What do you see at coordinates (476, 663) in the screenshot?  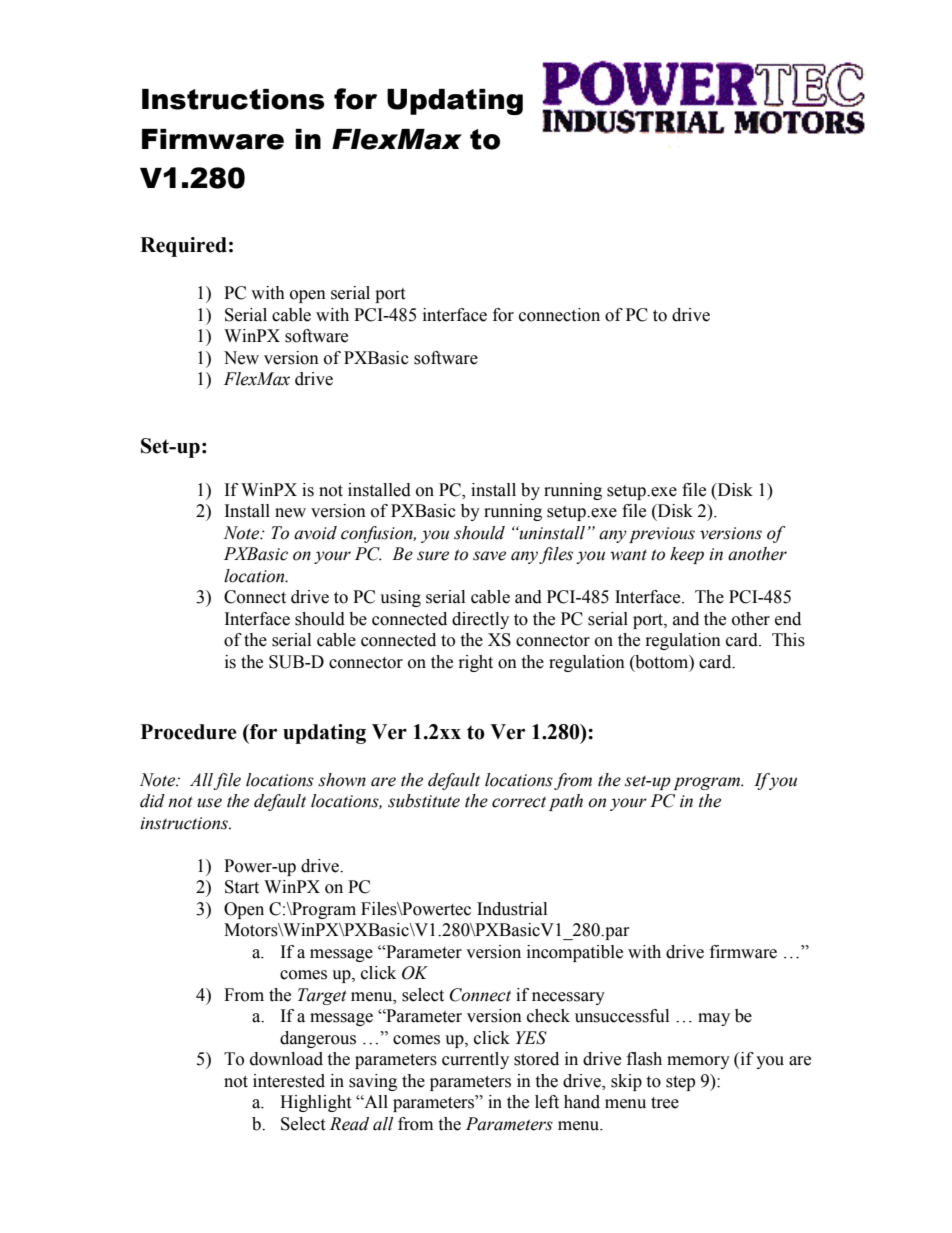 I see `right` at bounding box center [476, 663].
